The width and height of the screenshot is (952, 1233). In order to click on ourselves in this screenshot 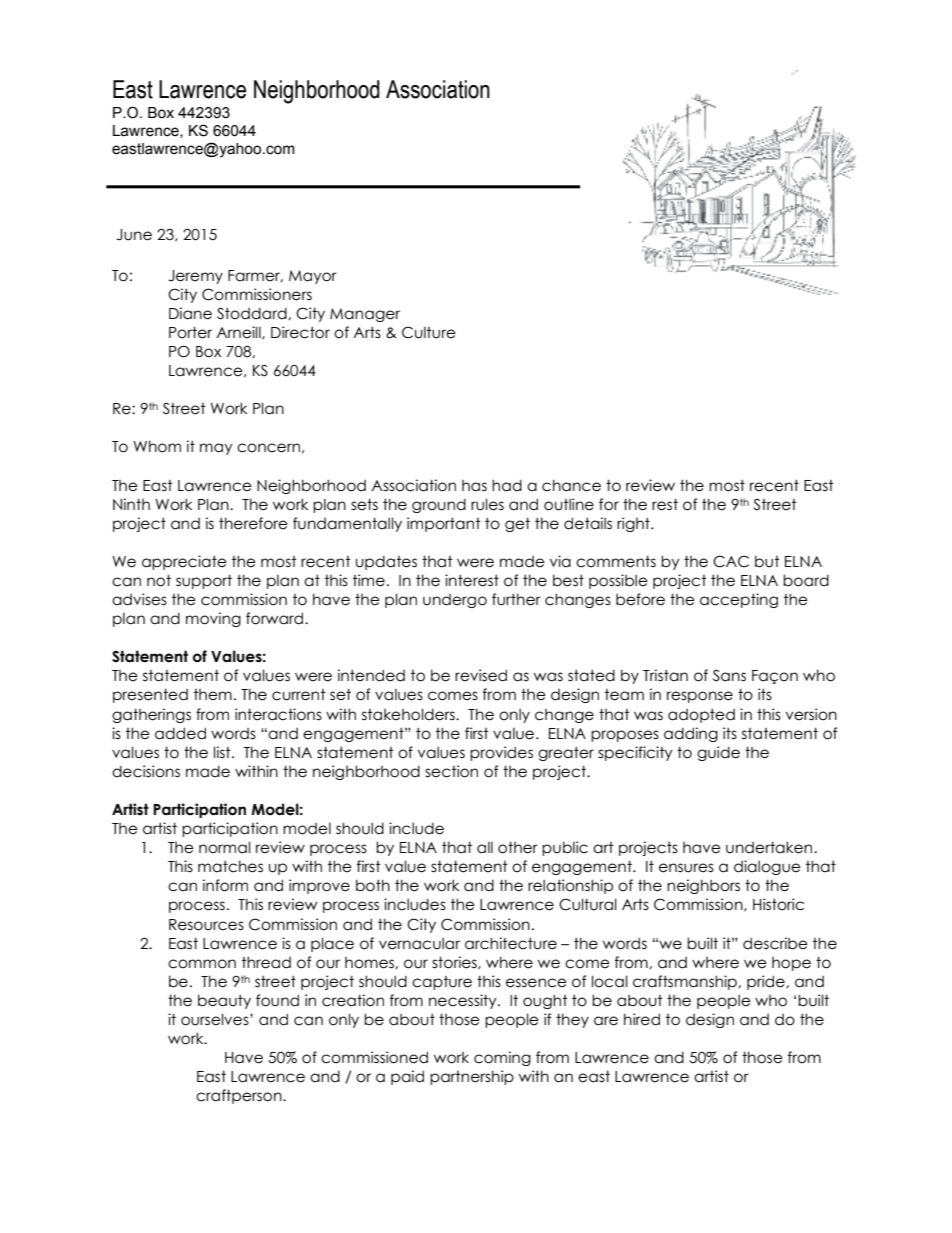, I will do `click(216, 1019)`.
